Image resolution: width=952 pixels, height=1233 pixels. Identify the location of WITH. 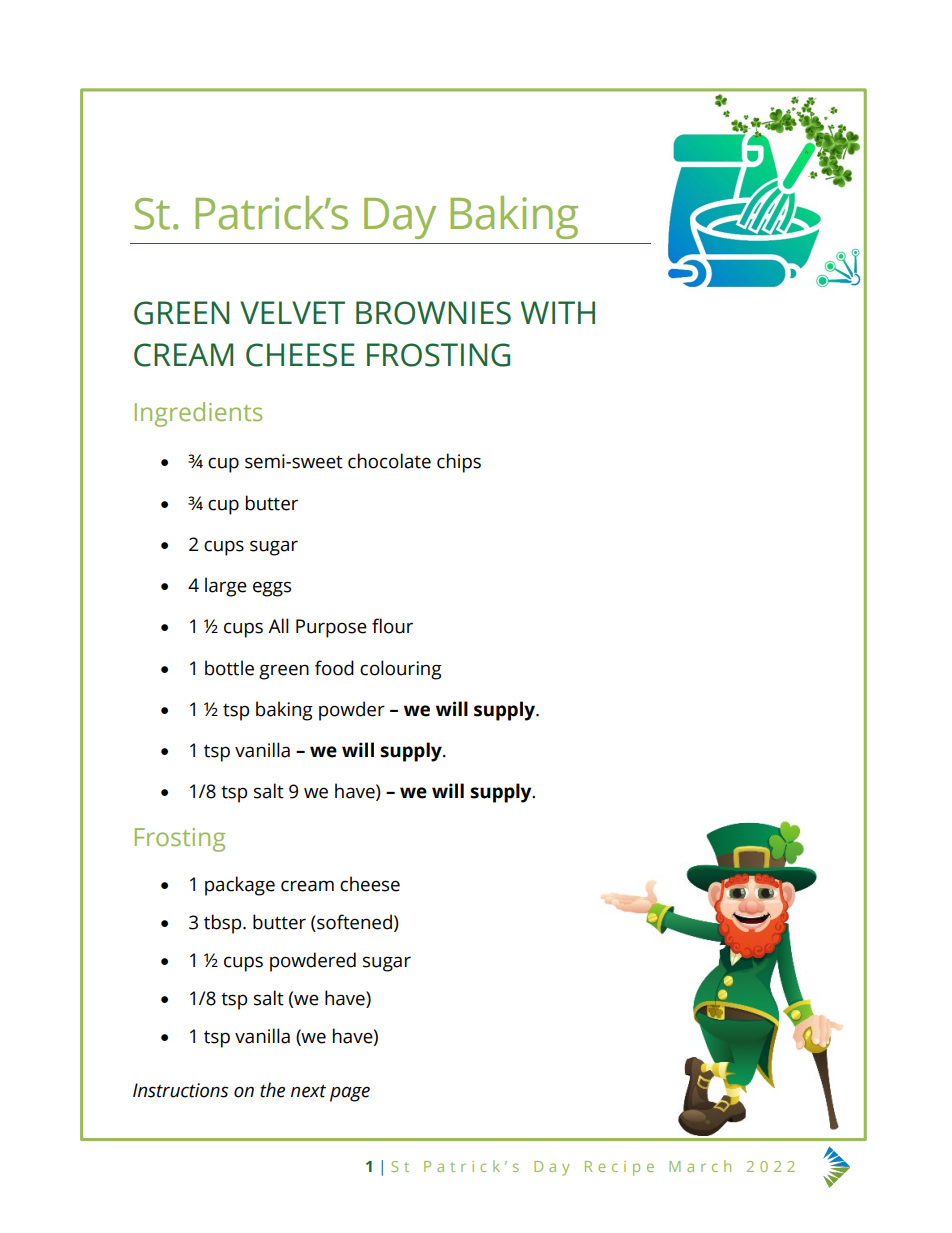
(558, 312).
